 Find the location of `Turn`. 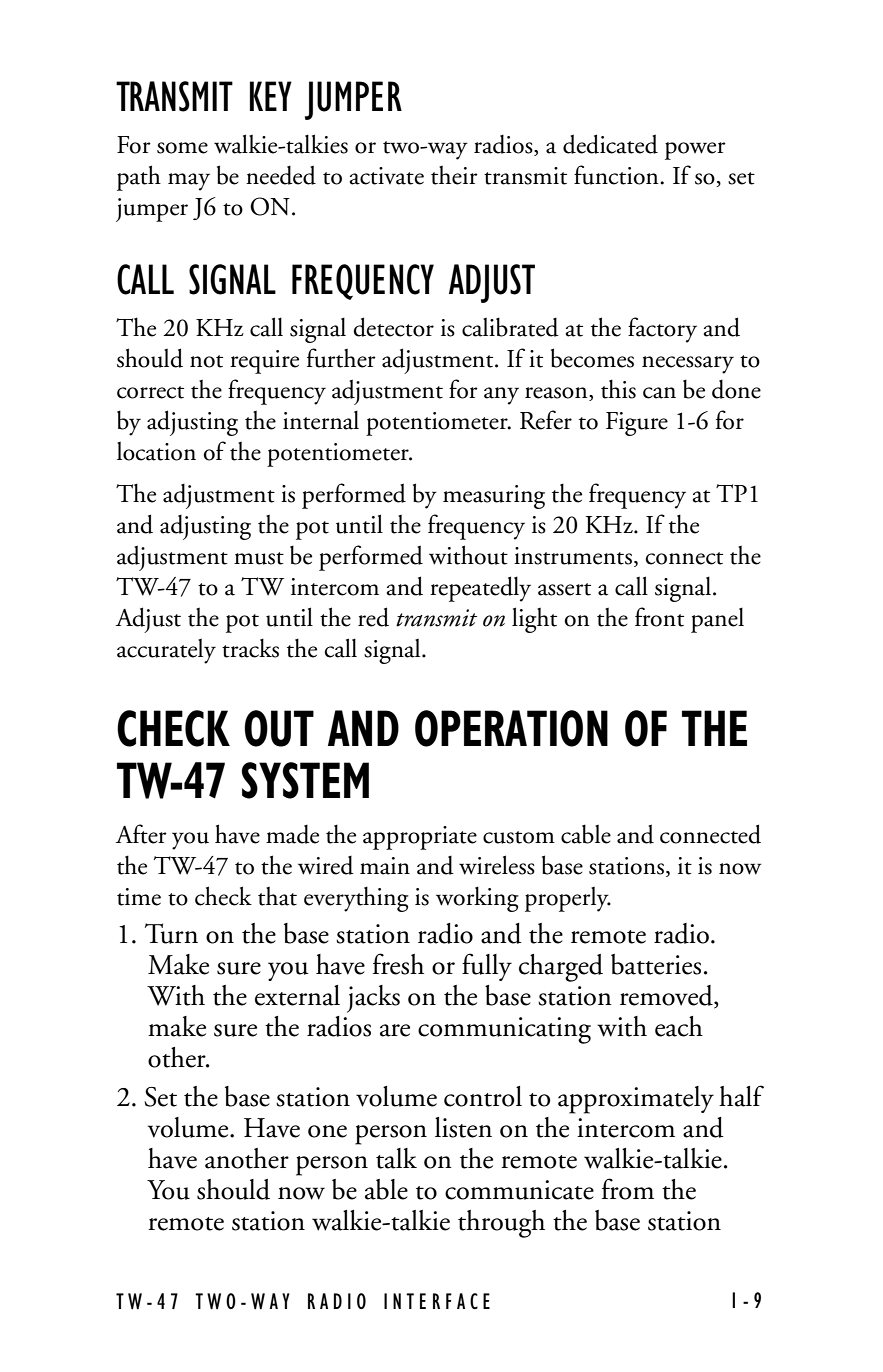

Turn is located at coordinates (171, 933).
